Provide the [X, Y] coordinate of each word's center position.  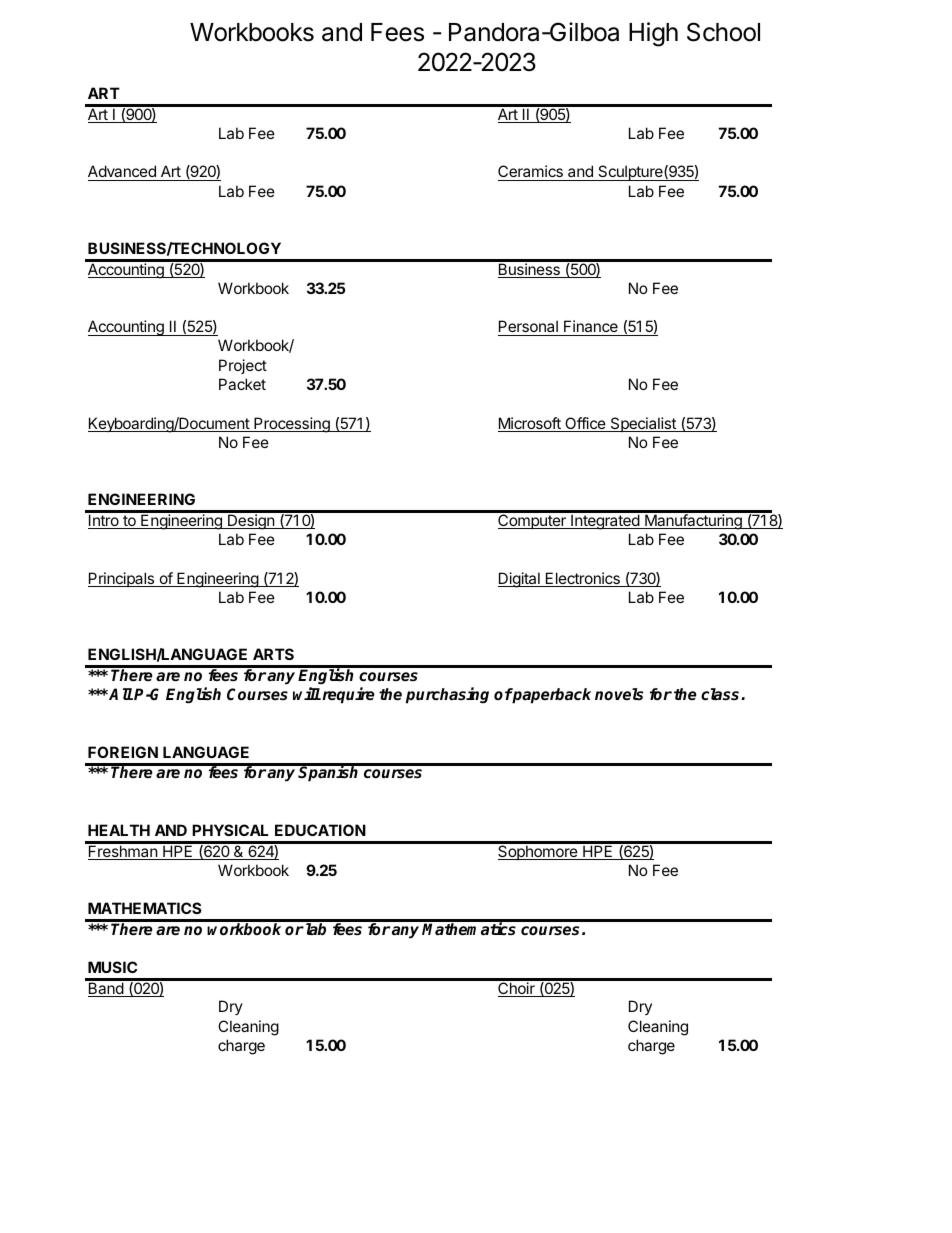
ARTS [273, 654]
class [721, 694]
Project [243, 366]
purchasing [447, 695]
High [653, 34]
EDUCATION [320, 830]
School [723, 32]
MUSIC [112, 967]
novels [619, 694]
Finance [591, 328]
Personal [529, 328]
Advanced [123, 173]
